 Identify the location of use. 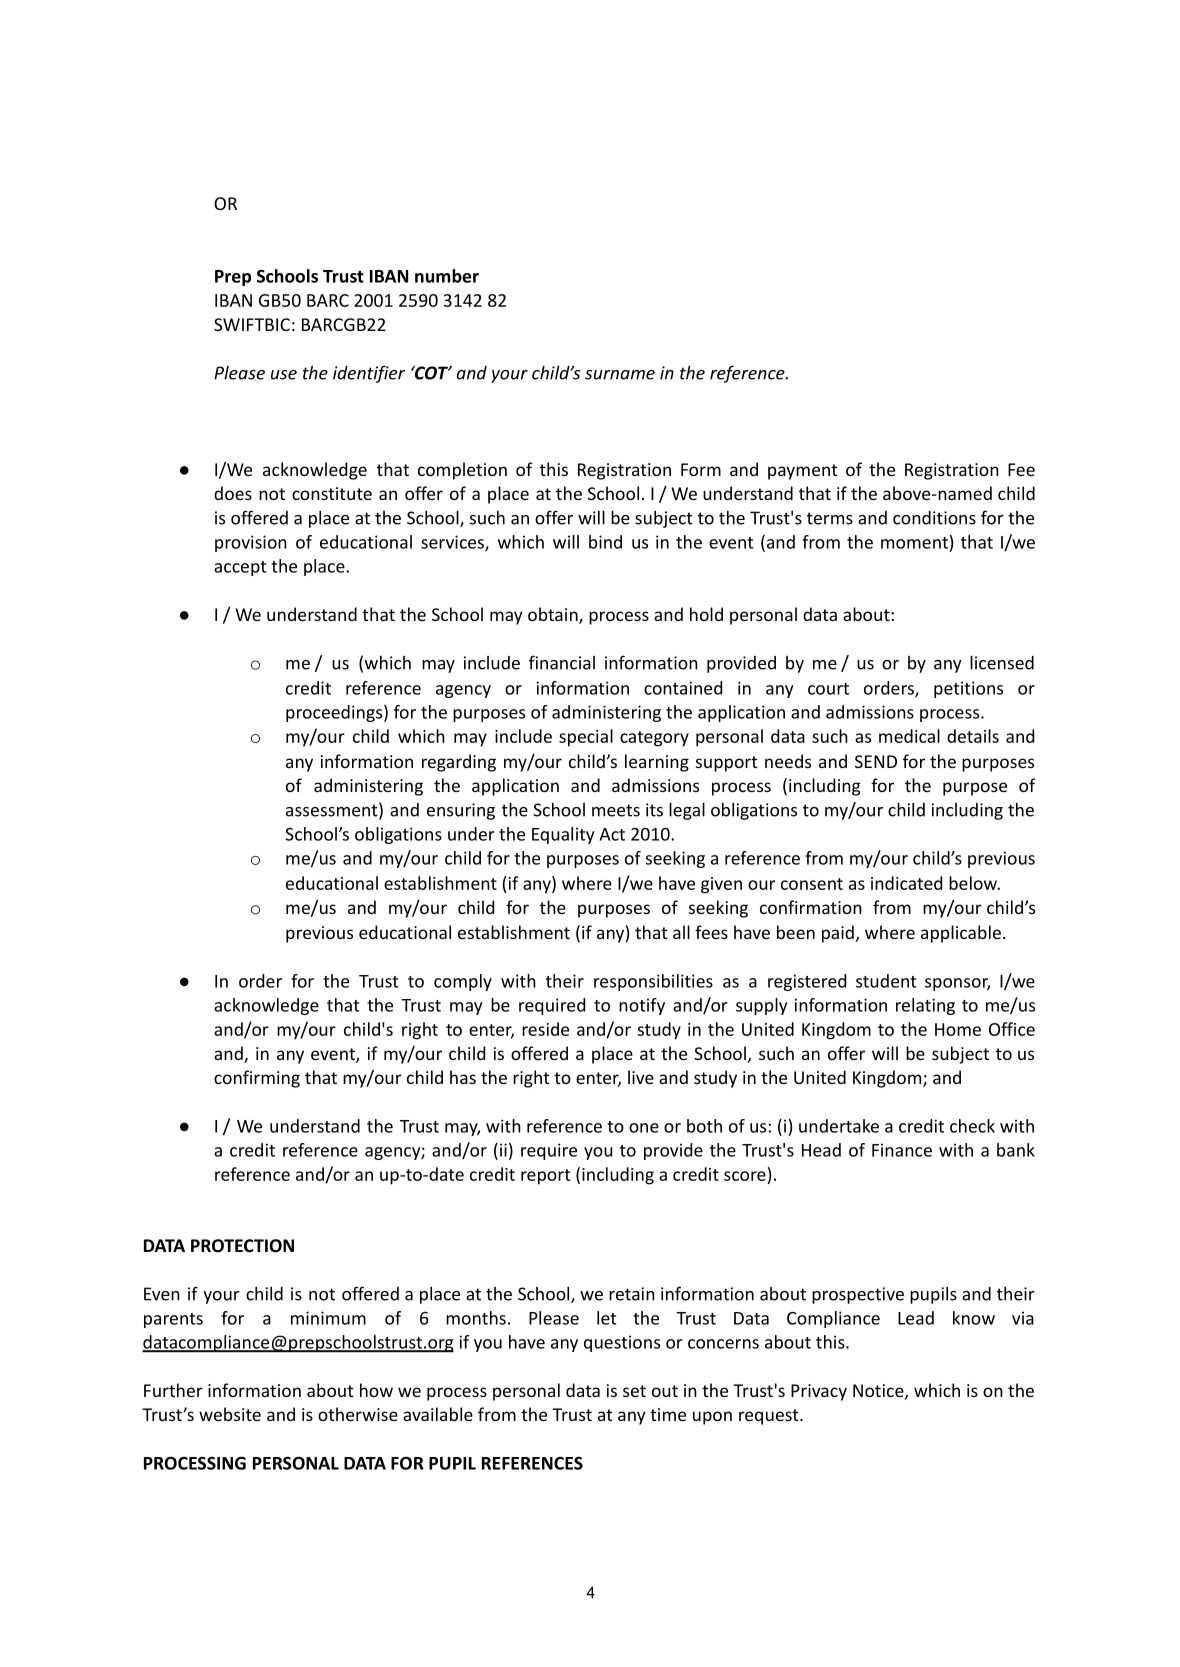
(284, 375).
